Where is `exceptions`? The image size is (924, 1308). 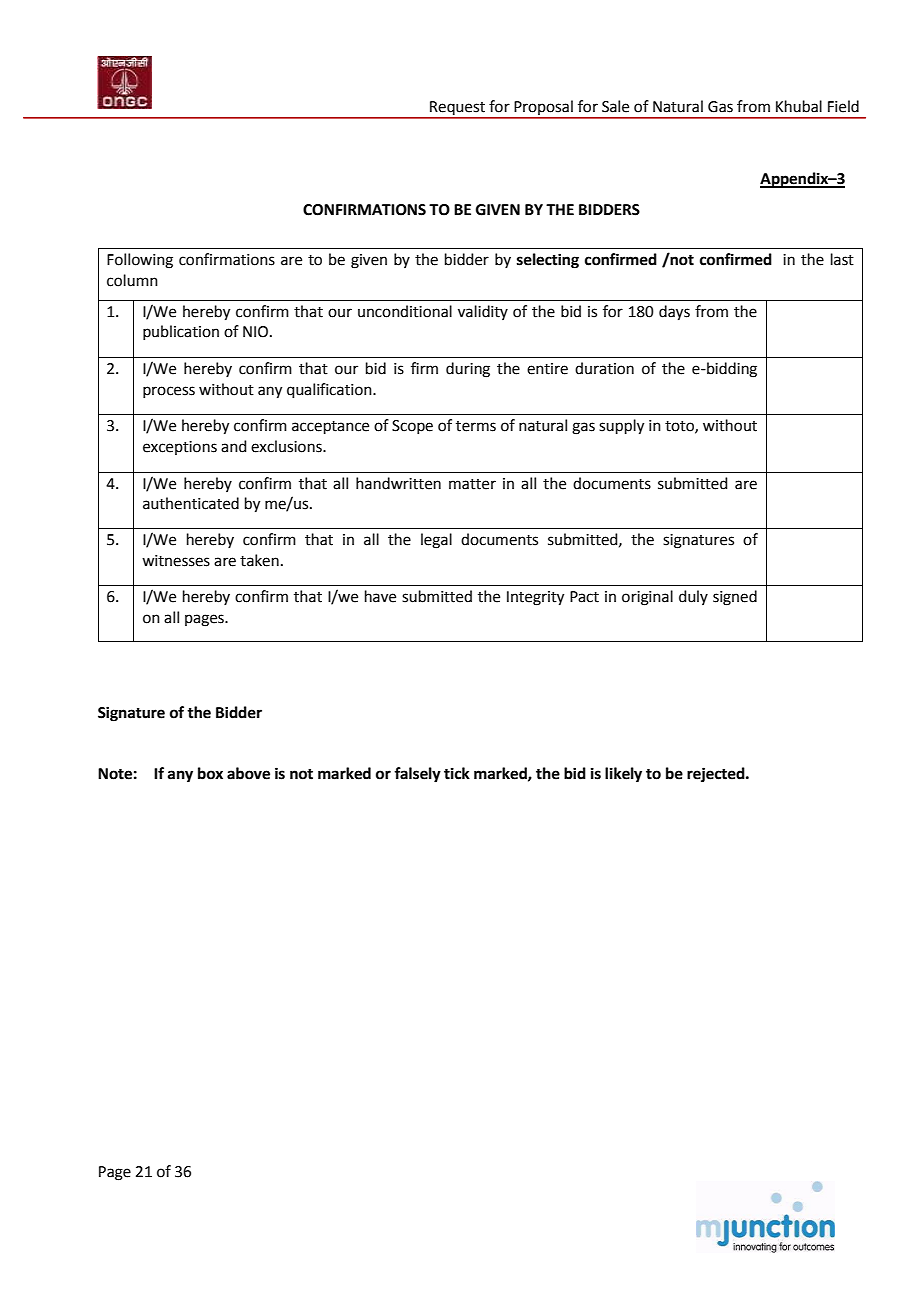 exceptions is located at coordinates (180, 448).
